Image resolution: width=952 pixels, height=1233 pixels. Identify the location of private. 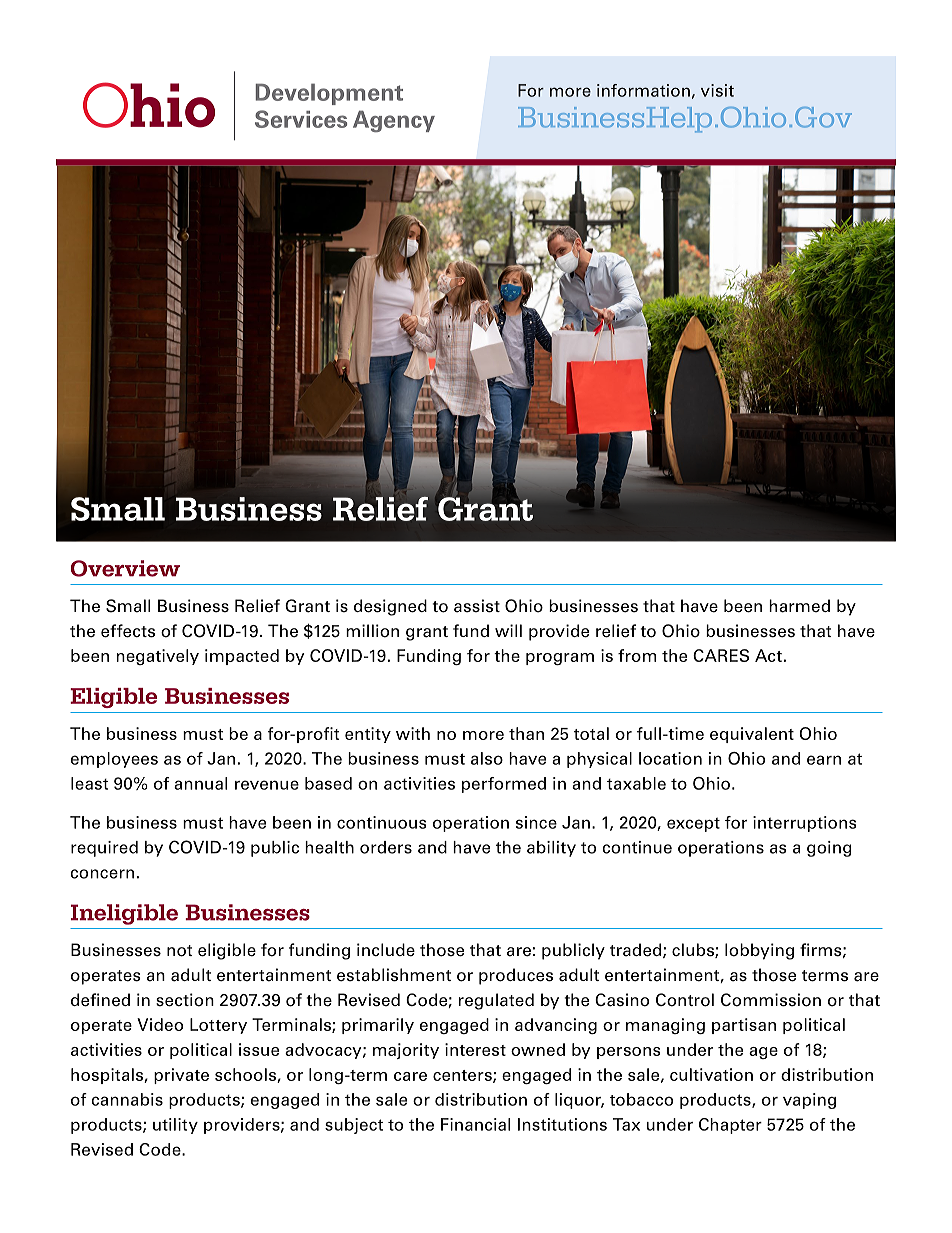
(181, 1076).
